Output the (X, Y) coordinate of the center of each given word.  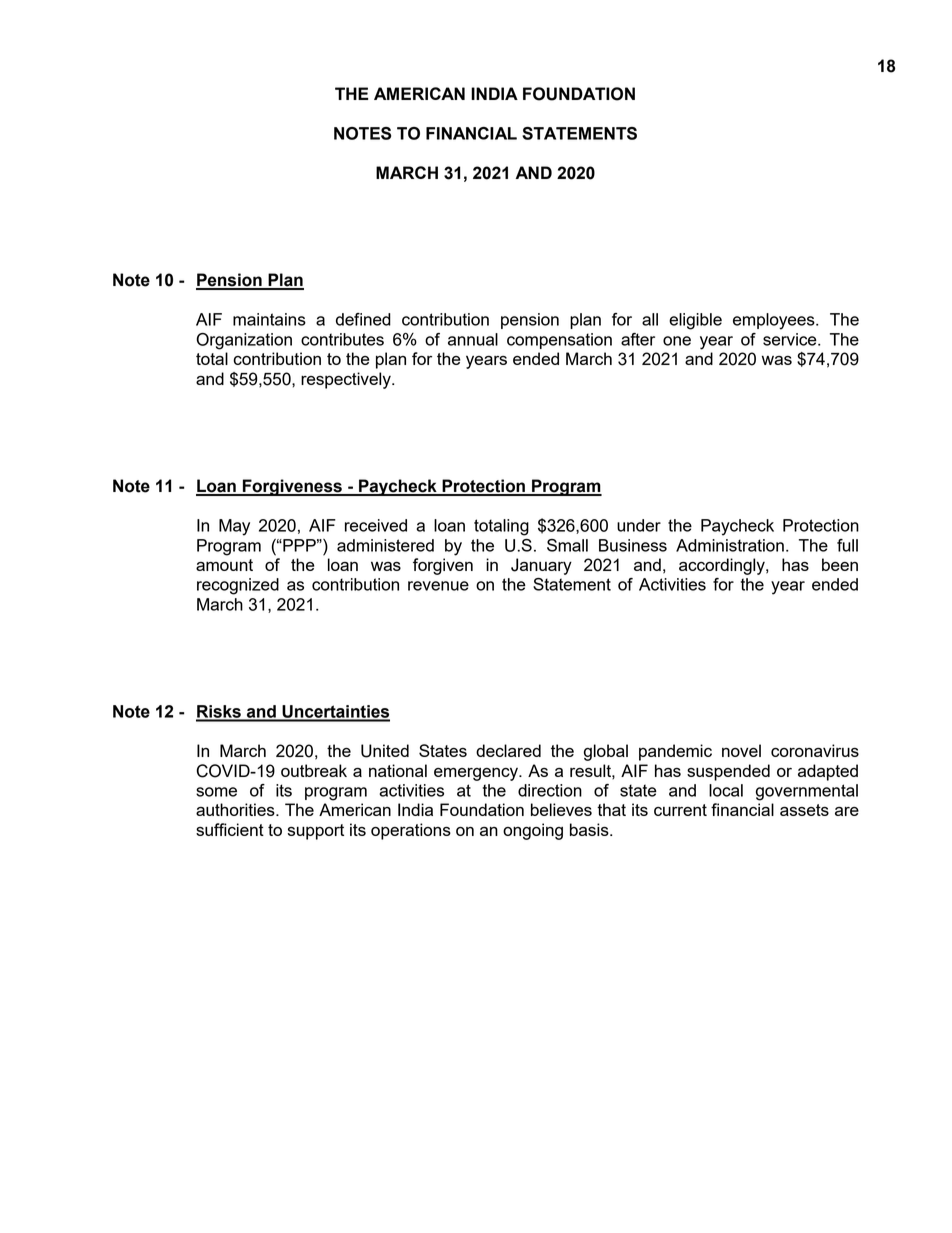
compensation (559, 341)
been (840, 564)
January (541, 566)
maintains (269, 319)
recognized (238, 586)
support (316, 832)
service (791, 339)
